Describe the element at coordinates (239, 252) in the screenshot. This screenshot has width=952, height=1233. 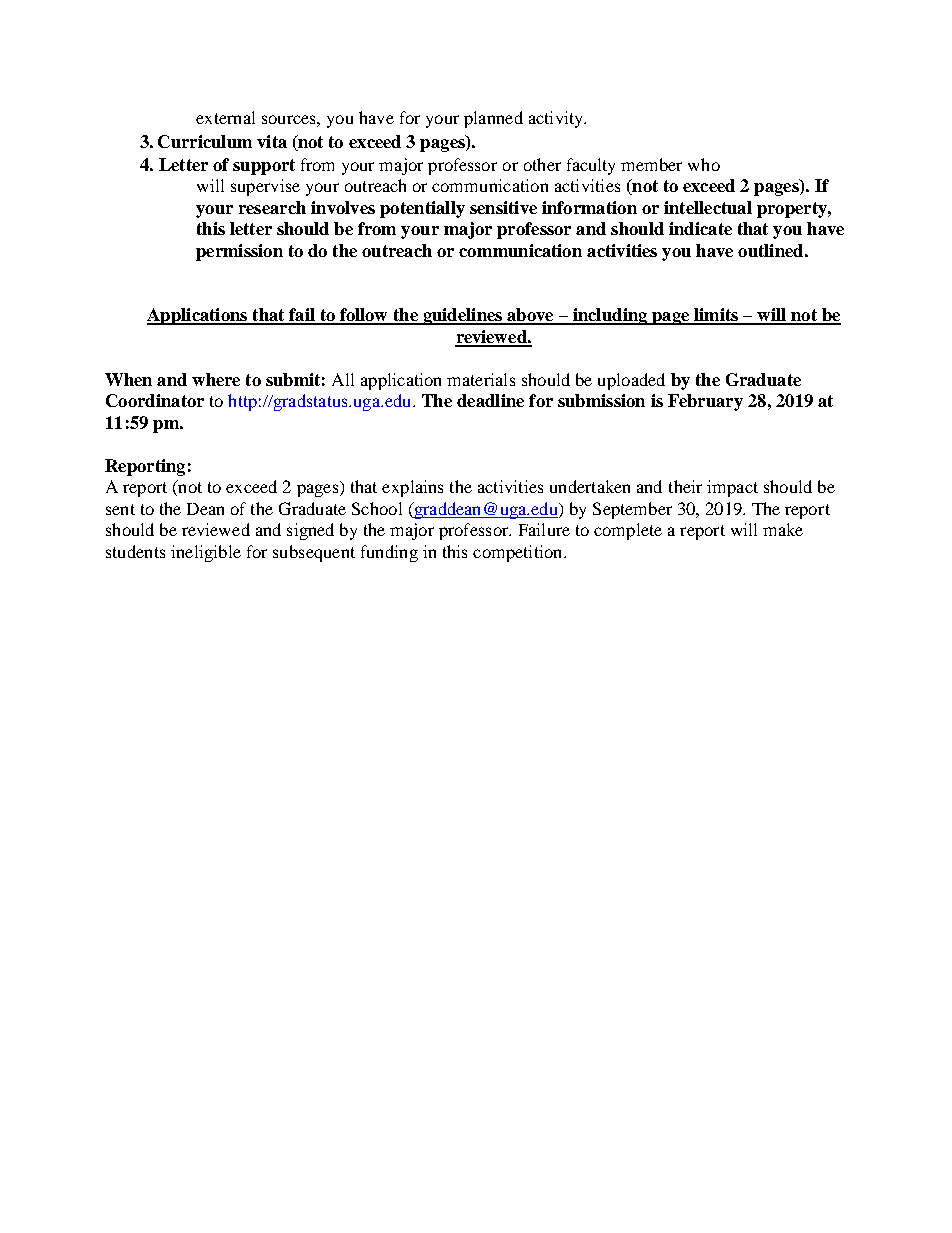
I see `permission` at that location.
